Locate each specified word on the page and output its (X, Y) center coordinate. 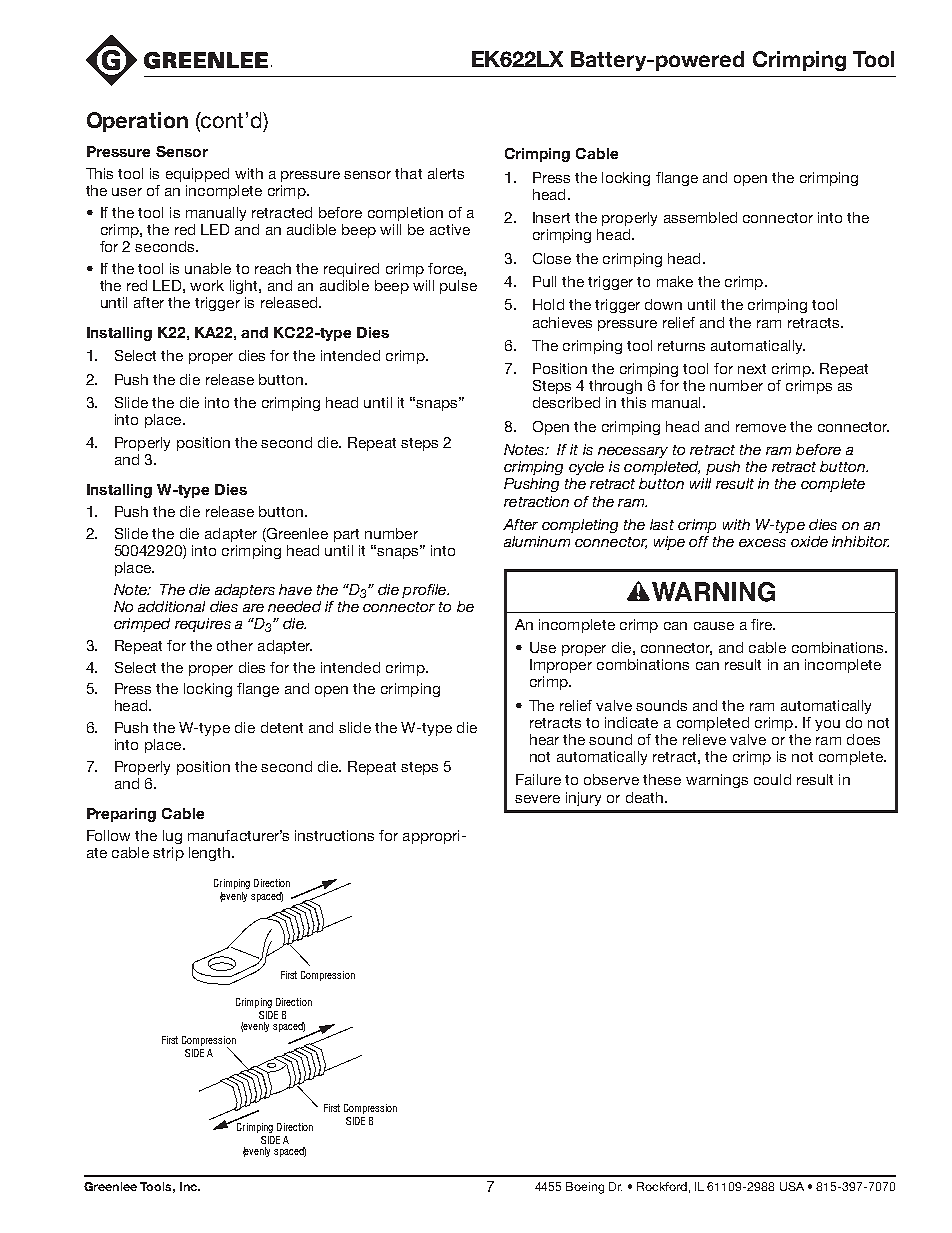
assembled (700, 217)
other (235, 645)
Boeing (585, 1188)
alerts (446, 173)
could (772, 779)
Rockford (662, 1186)
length (211, 854)
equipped (197, 175)
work (207, 285)
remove (761, 428)
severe (537, 799)
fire (763, 624)
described (566, 402)
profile (425, 591)
